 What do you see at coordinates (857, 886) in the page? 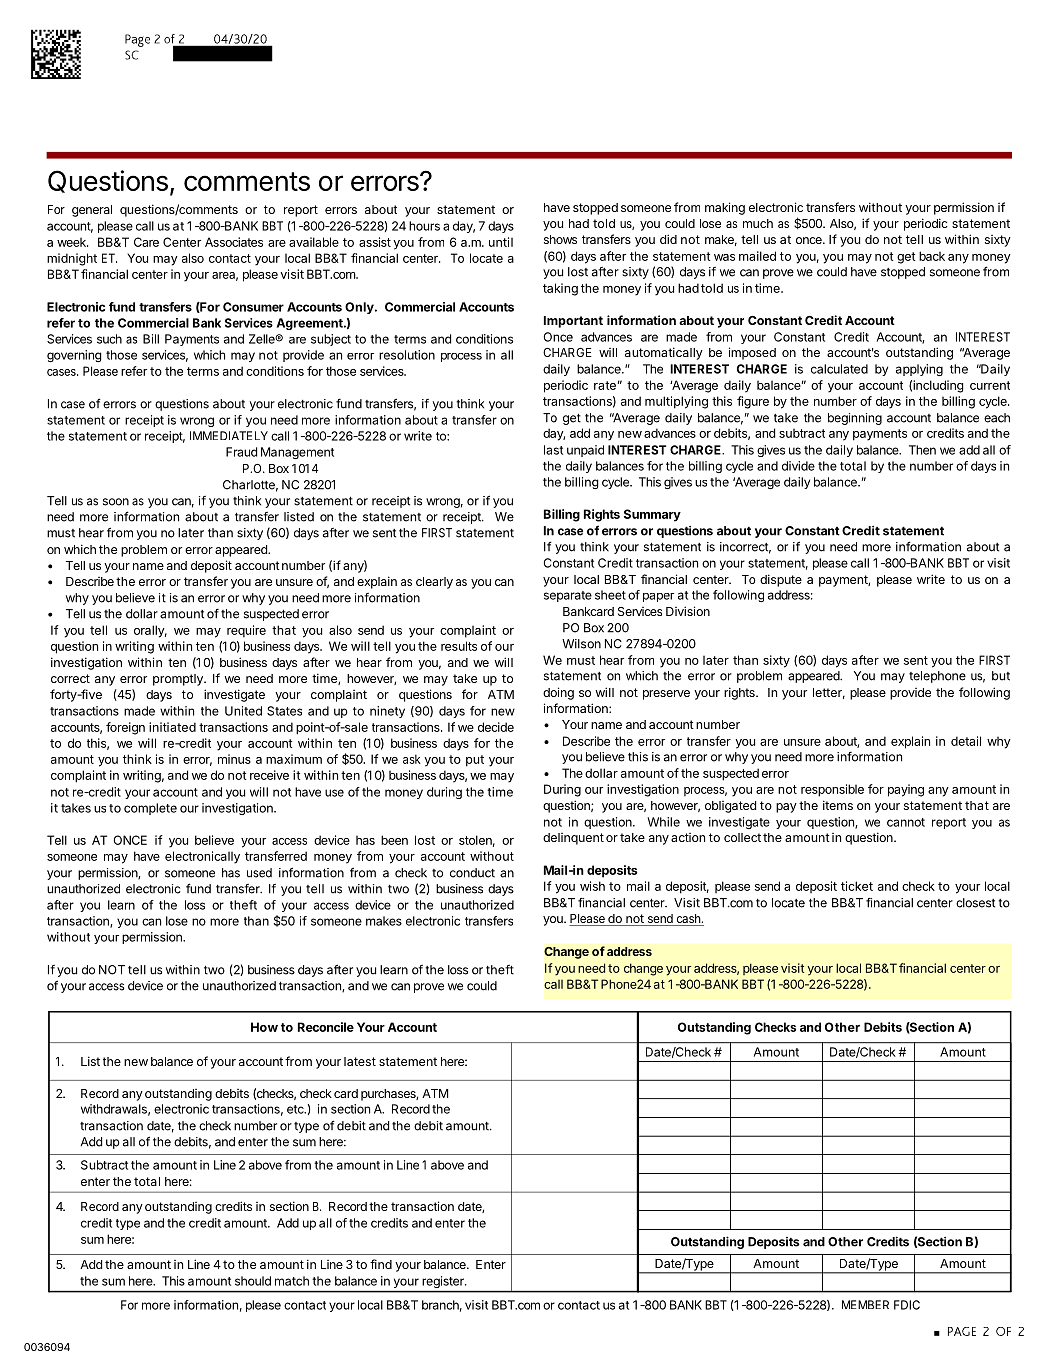
I see `ticket` at bounding box center [857, 886].
